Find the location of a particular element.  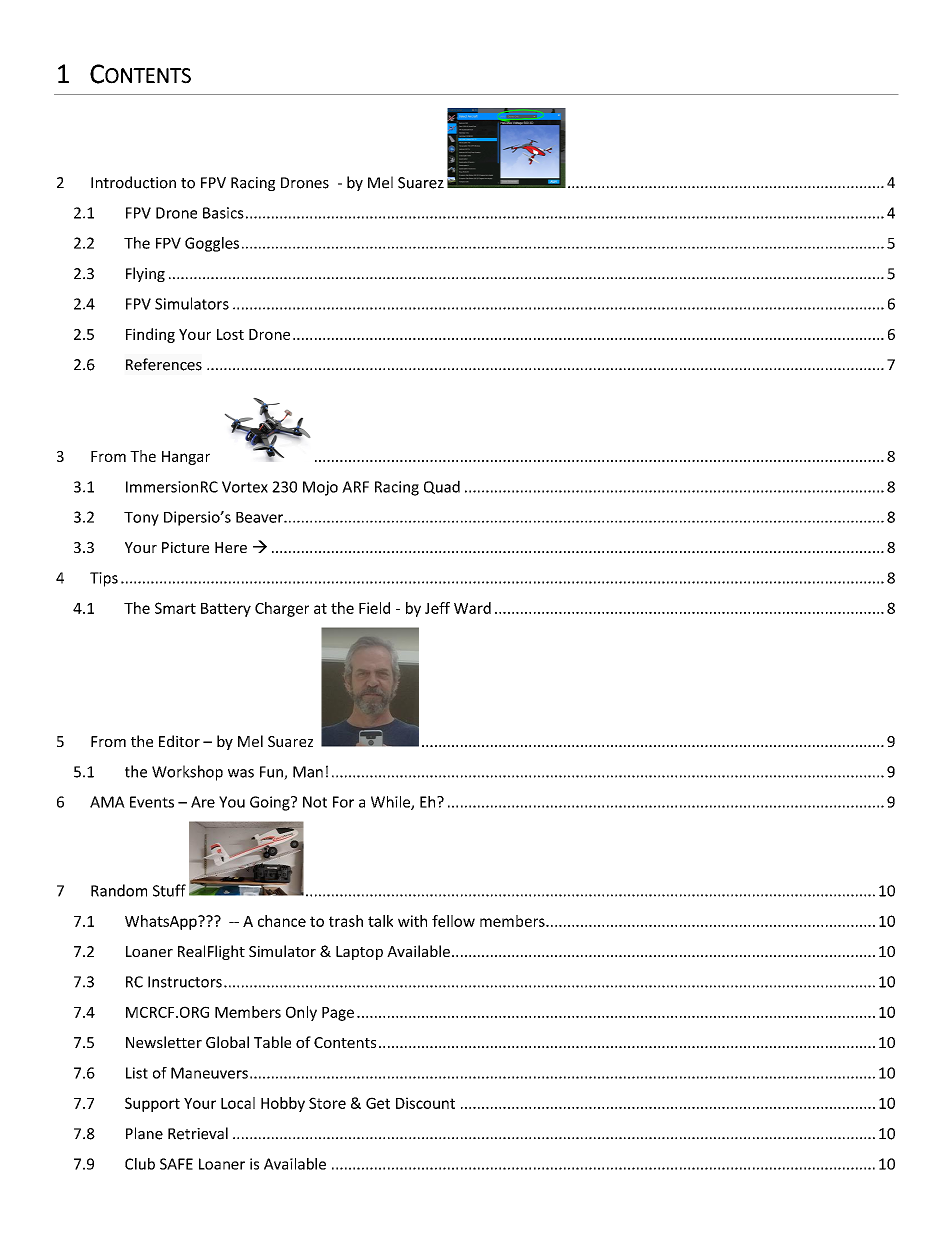

Tony is located at coordinates (141, 519).
